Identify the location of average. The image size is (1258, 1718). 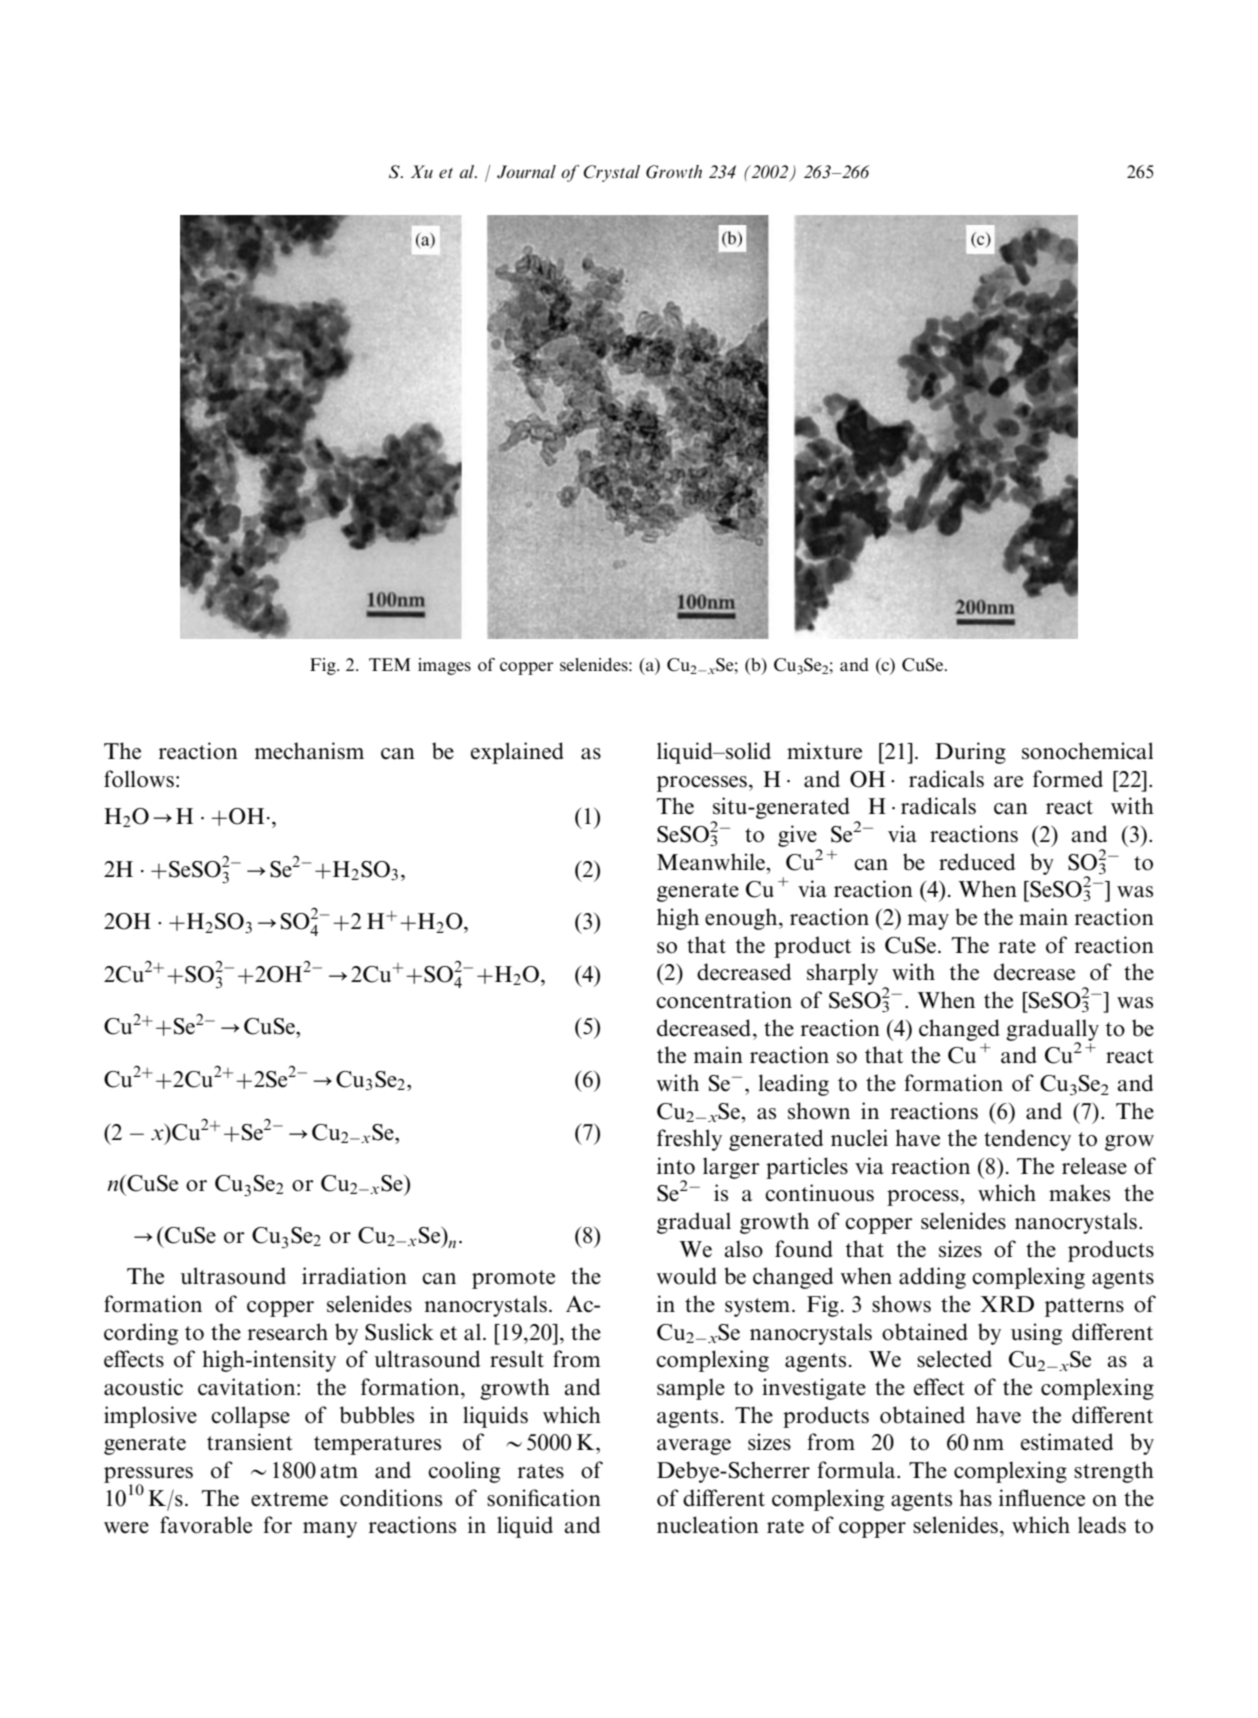
(694, 1447).
